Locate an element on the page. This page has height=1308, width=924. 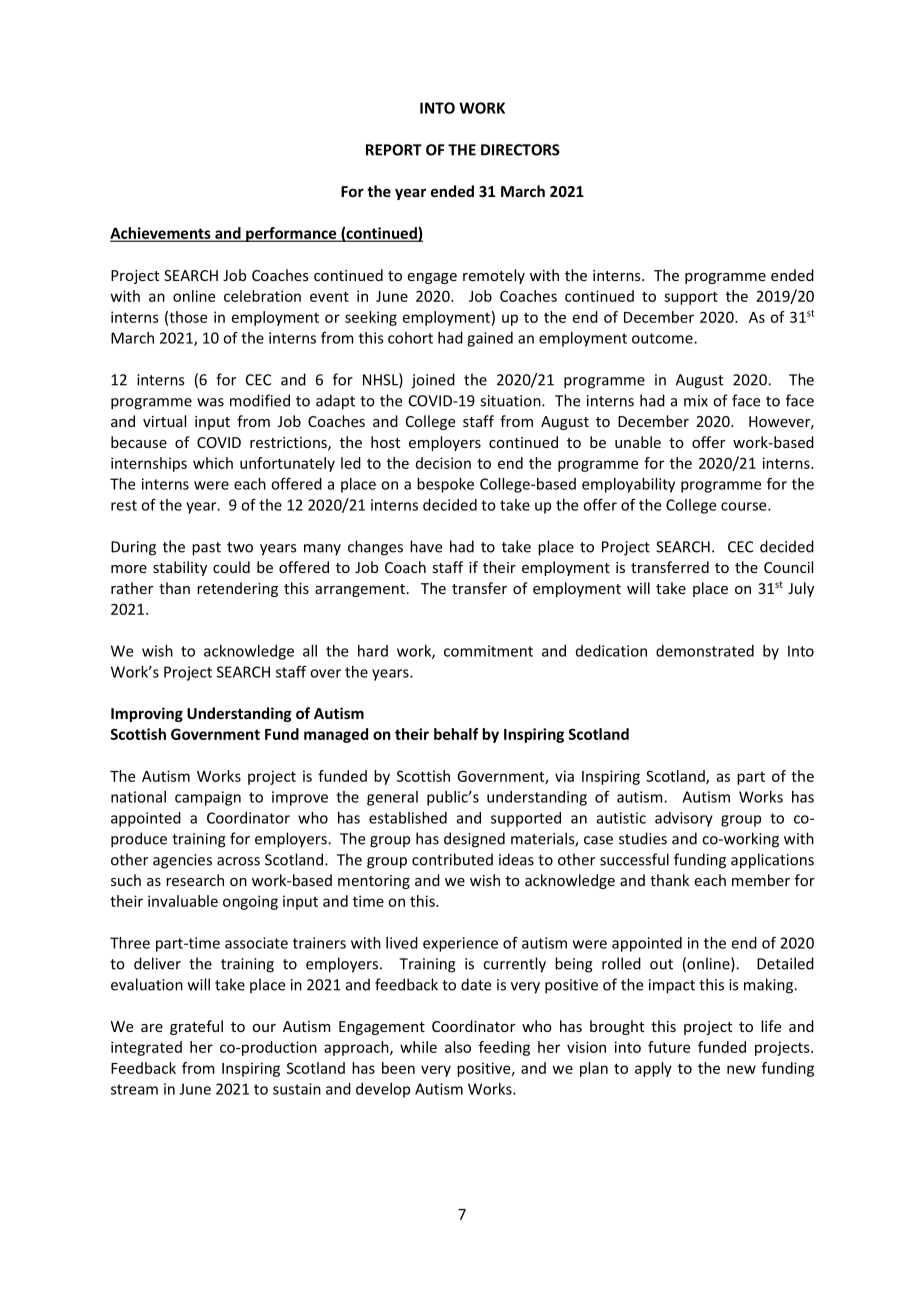
outcome is located at coordinates (663, 338).
